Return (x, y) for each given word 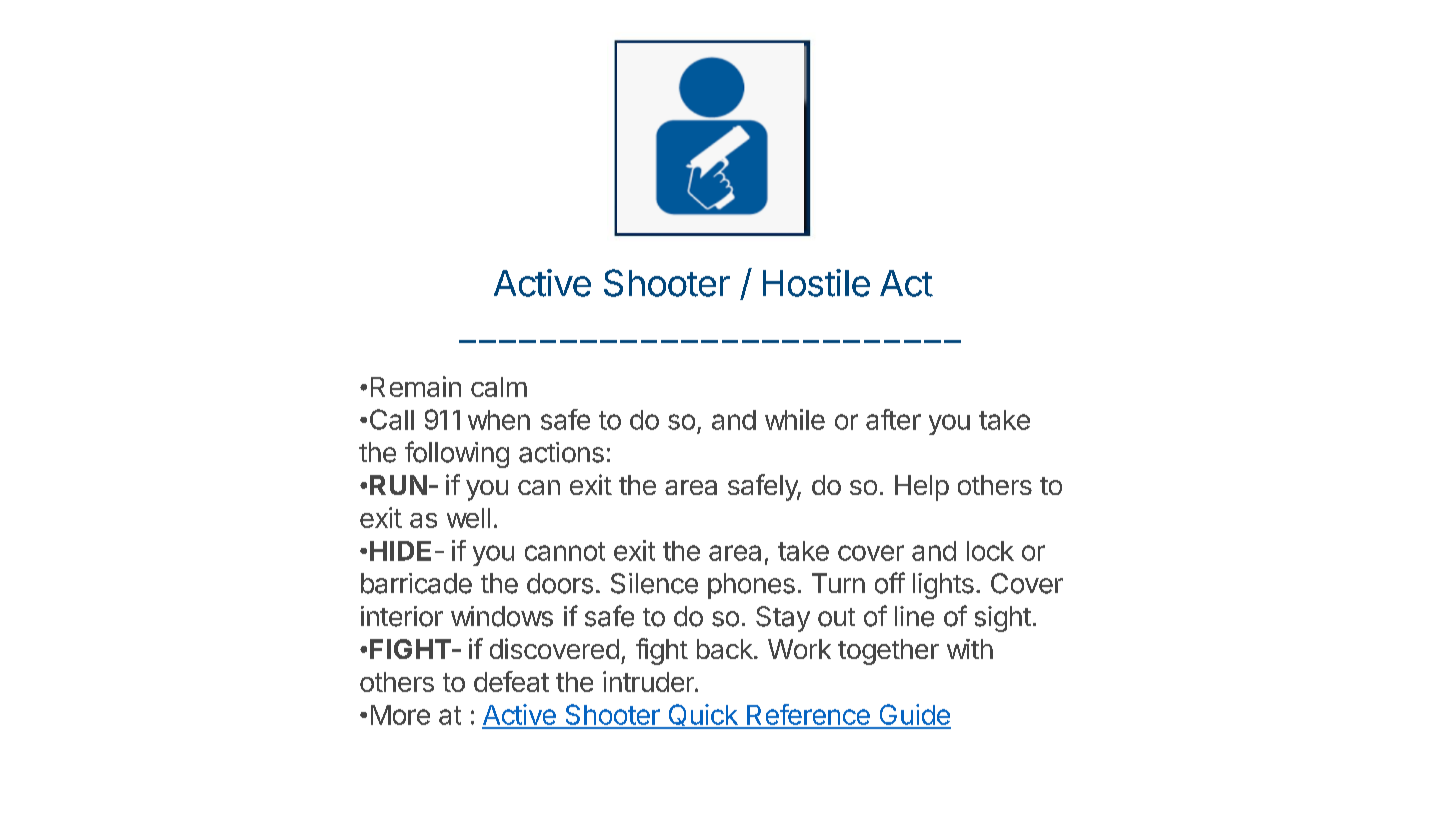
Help (922, 488)
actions (561, 452)
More (400, 715)
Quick (703, 716)
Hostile (816, 283)
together (888, 652)
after (893, 419)
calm (499, 387)
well (468, 518)
